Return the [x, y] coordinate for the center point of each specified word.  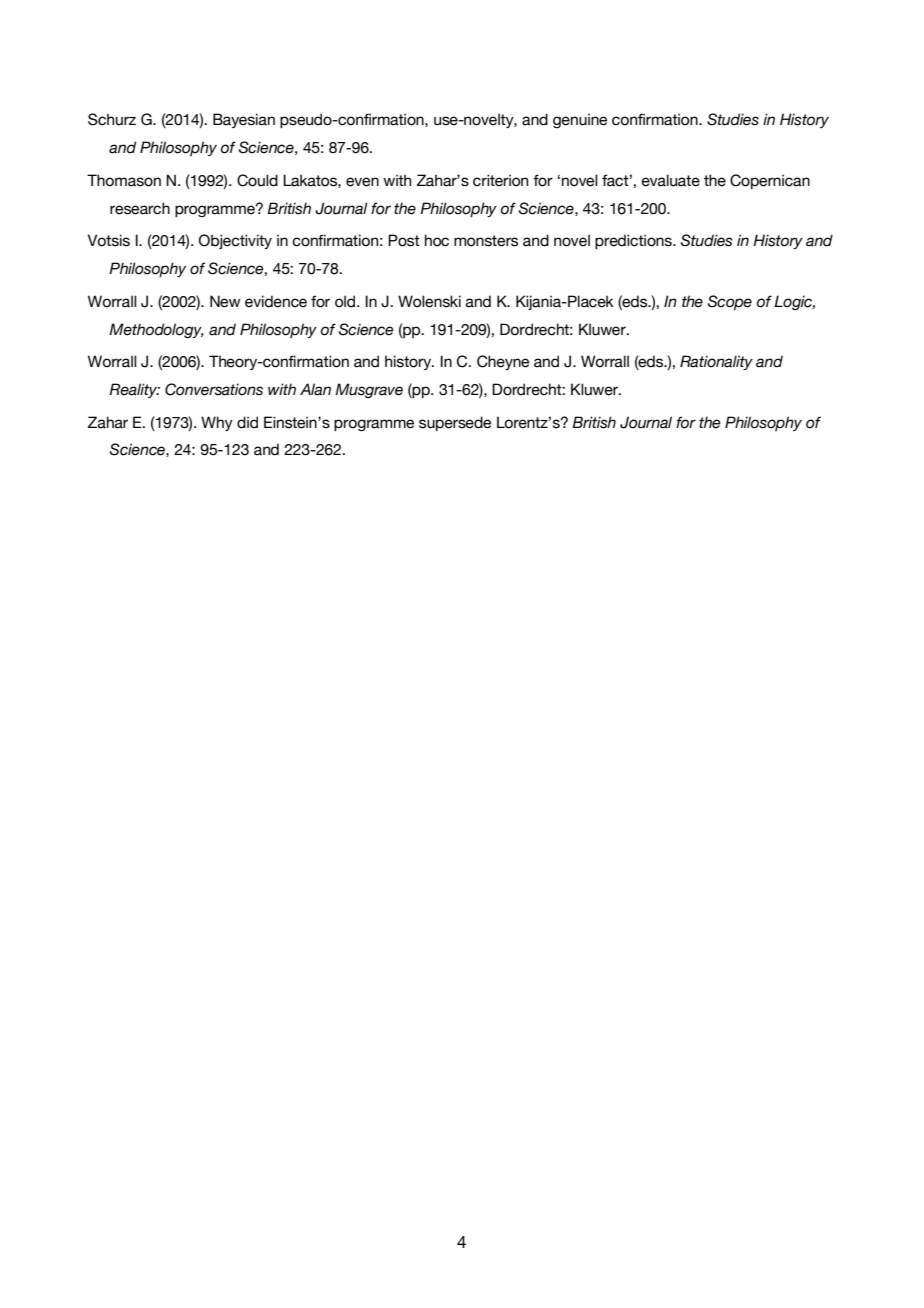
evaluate [670, 180]
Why [217, 423]
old [346, 301]
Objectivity [235, 241]
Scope [730, 302]
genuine [580, 120]
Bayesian [244, 120]
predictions [634, 241]
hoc [437, 240]
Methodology [156, 330]
